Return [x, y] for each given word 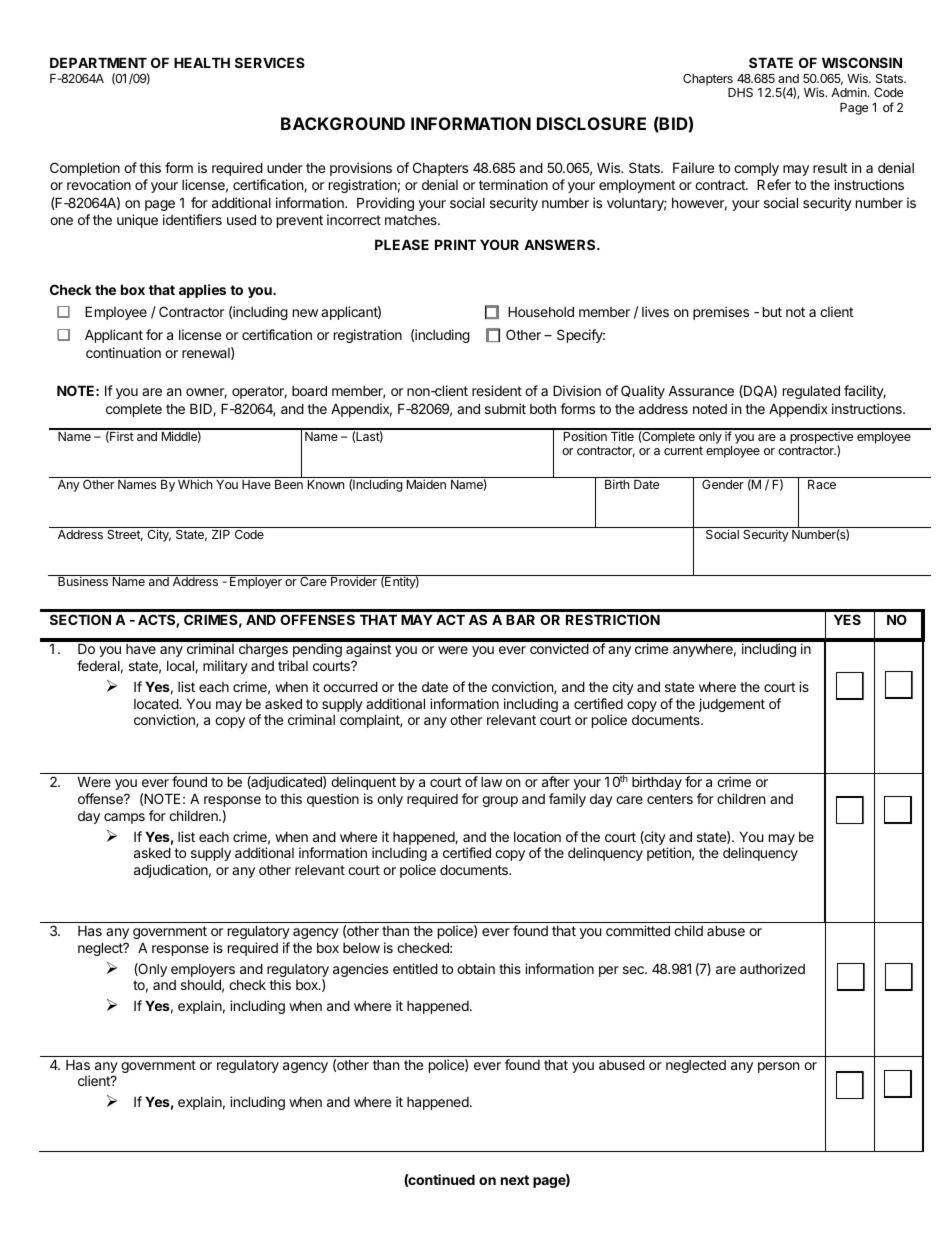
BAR [520, 619]
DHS [740, 92]
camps [124, 818]
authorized [772, 968]
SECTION [80, 619]
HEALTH [202, 62]
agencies [360, 970]
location [537, 836]
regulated [811, 392]
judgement [732, 705]
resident [497, 390]
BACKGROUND [343, 123]
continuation [123, 352]
